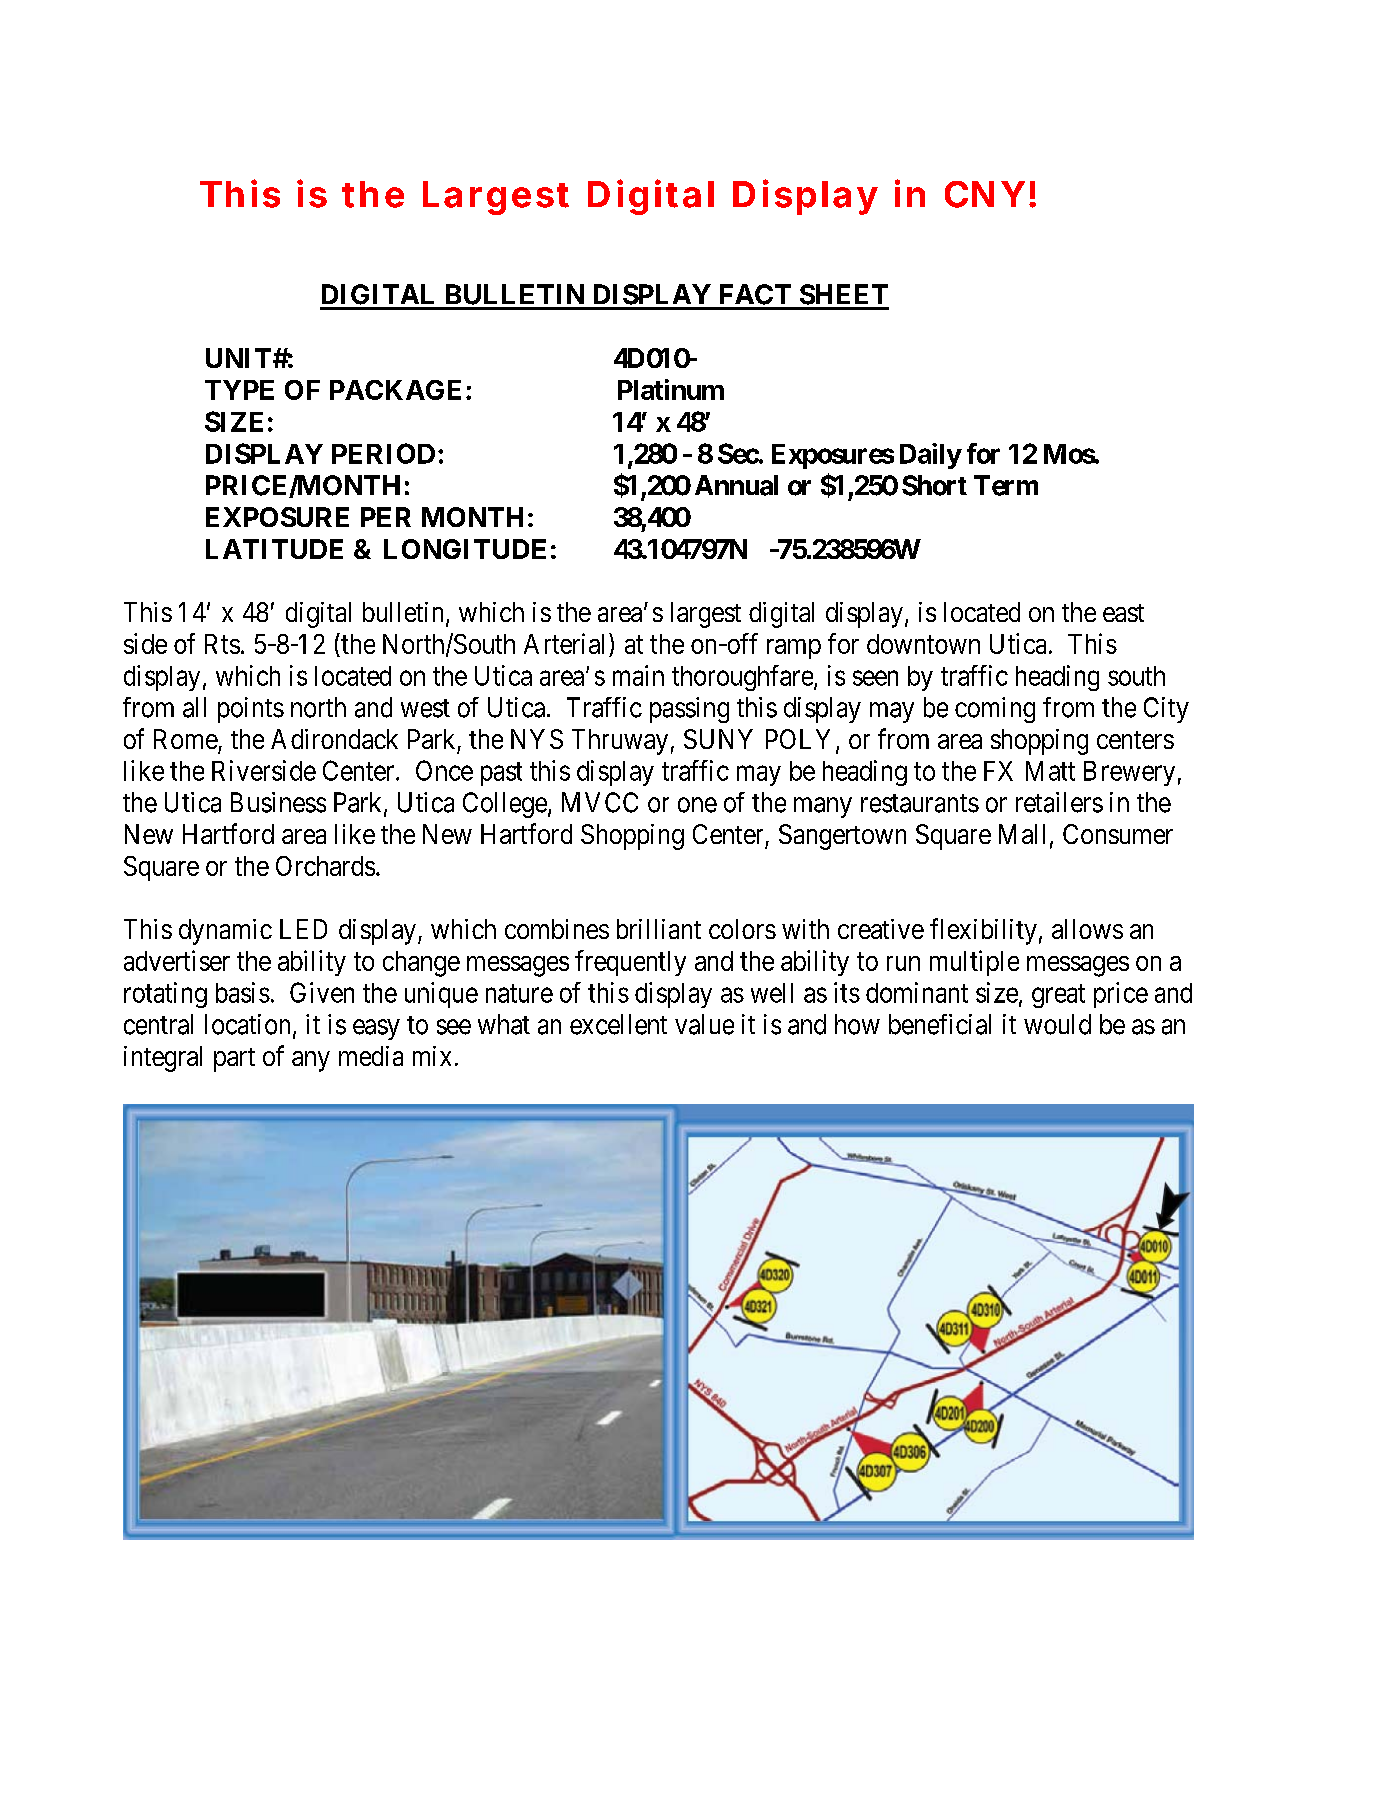  Describe the element at coordinates (736, 485) in the screenshot. I see `Annual` at that location.
